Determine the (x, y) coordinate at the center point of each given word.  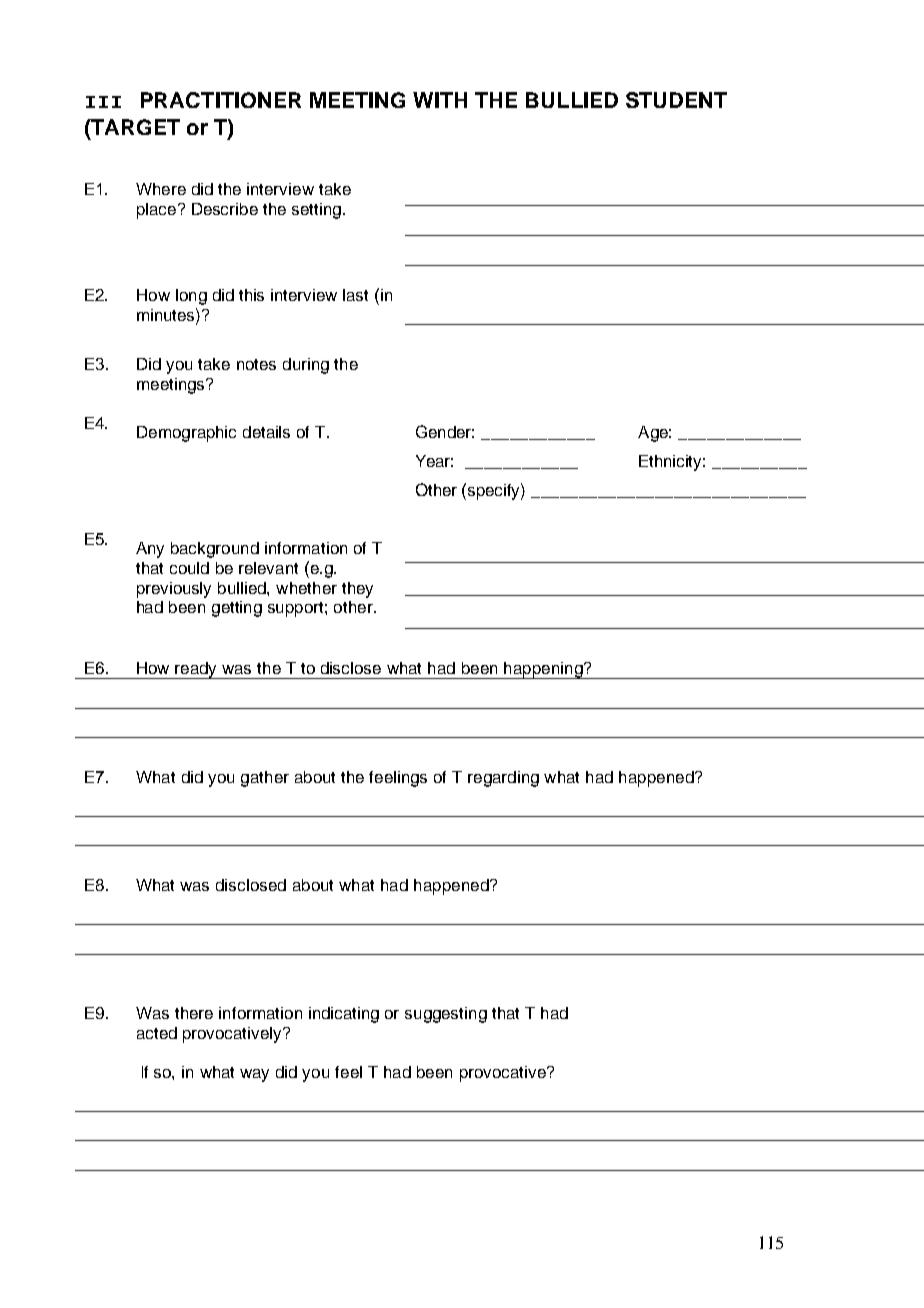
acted (157, 1033)
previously (174, 590)
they (357, 590)
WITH (440, 100)
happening (543, 670)
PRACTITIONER (221, 100)
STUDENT (676, 100)
